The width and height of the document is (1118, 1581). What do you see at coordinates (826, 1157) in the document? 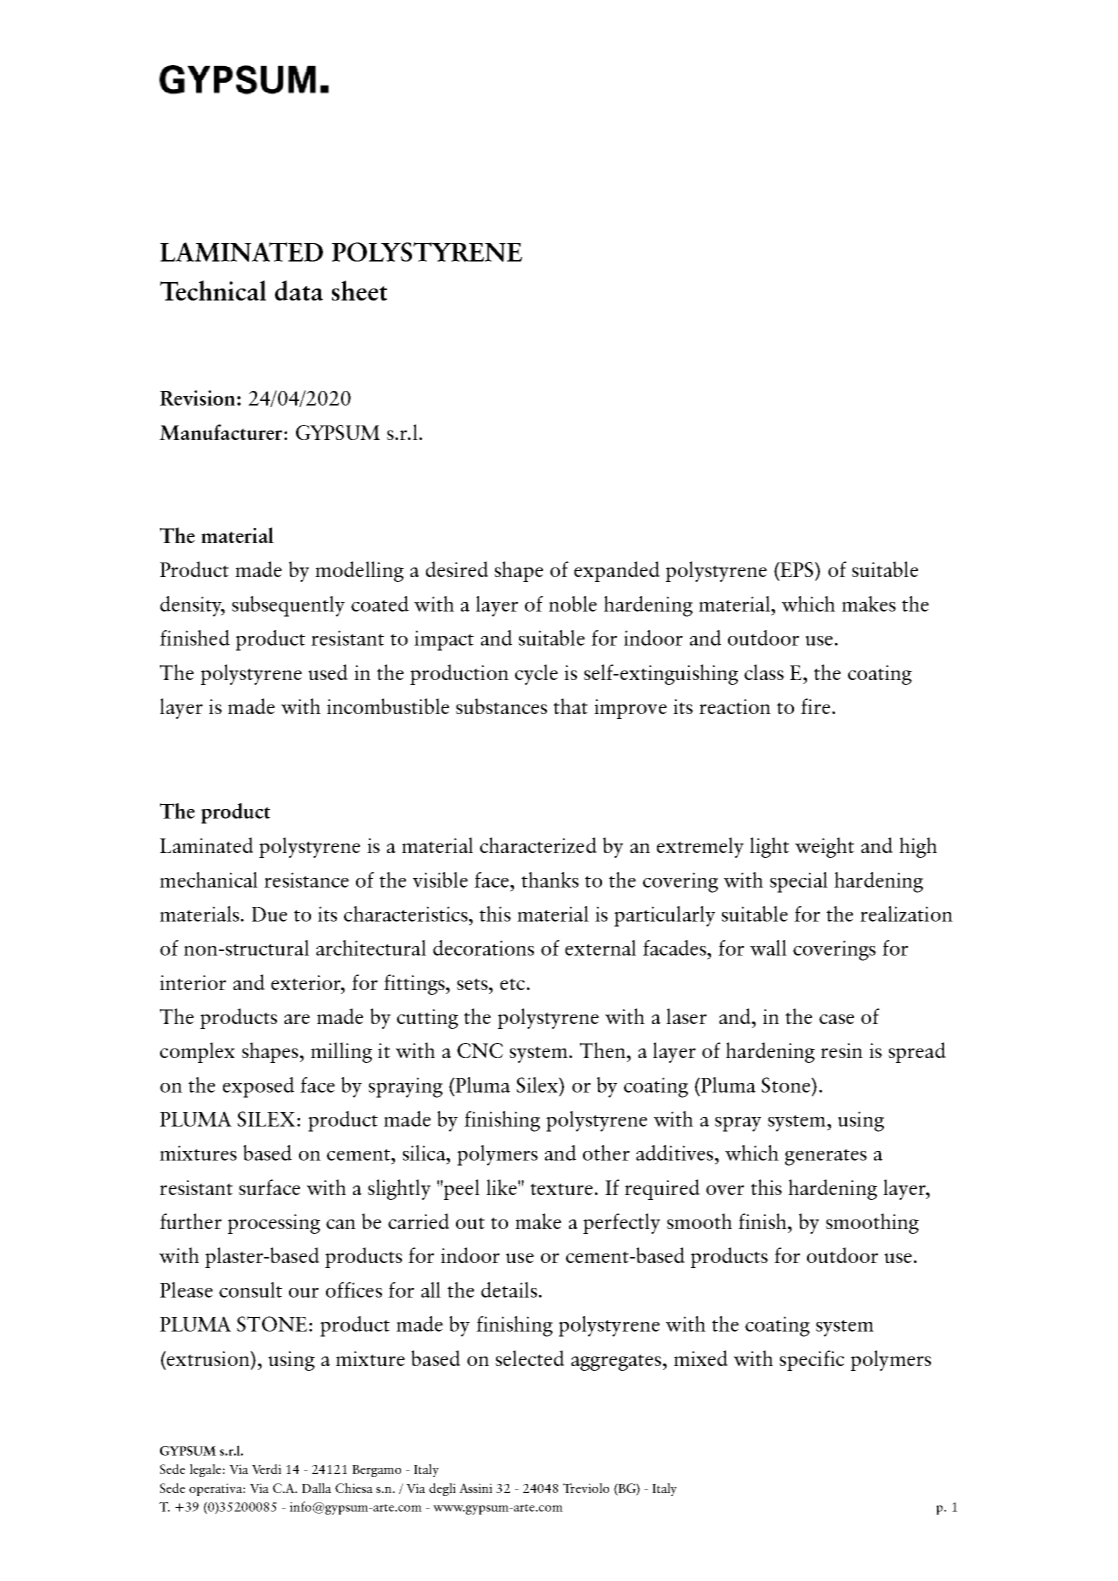
I see `generates` at bounding box center [826, 1157].
